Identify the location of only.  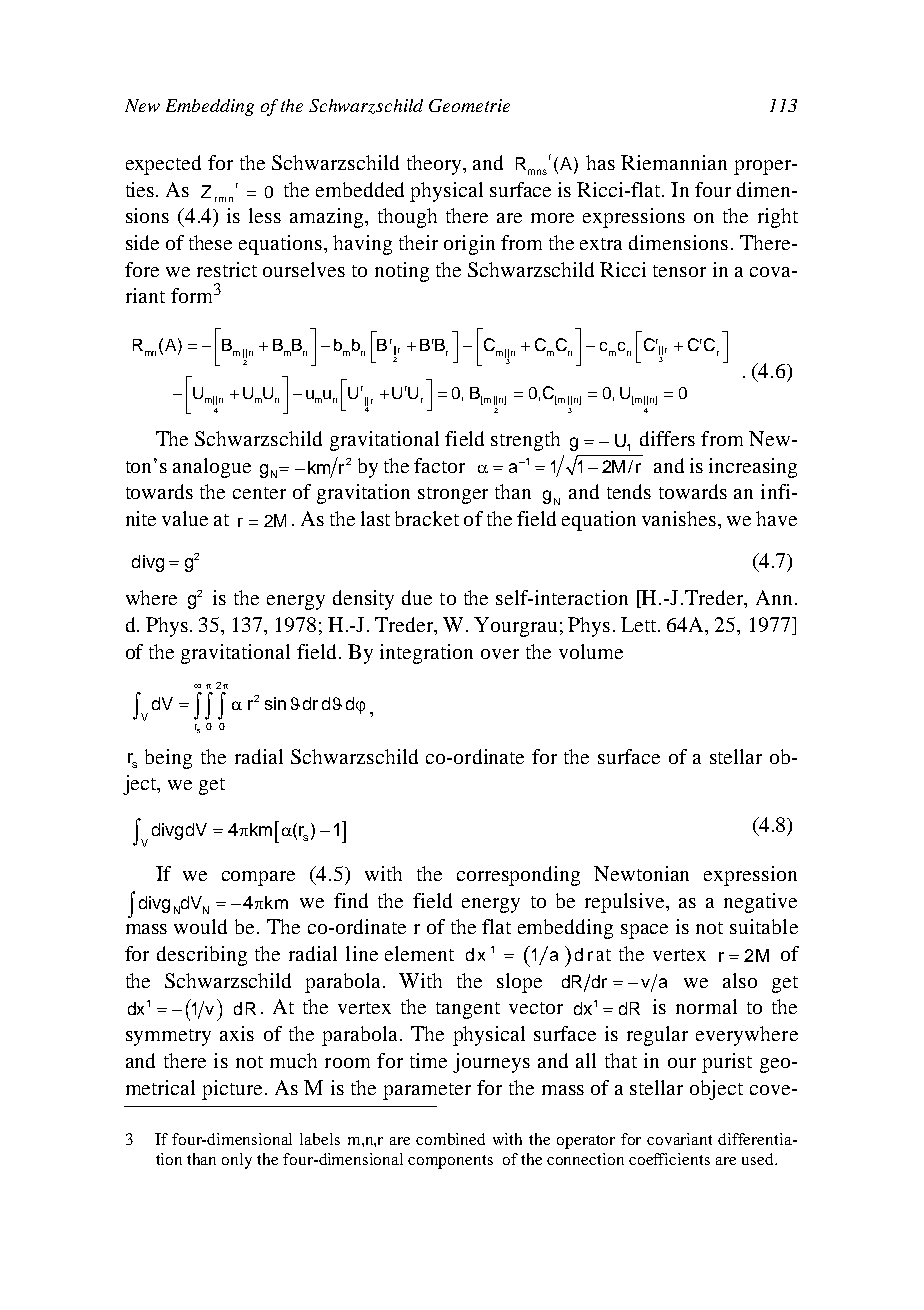
(237, 1161).
